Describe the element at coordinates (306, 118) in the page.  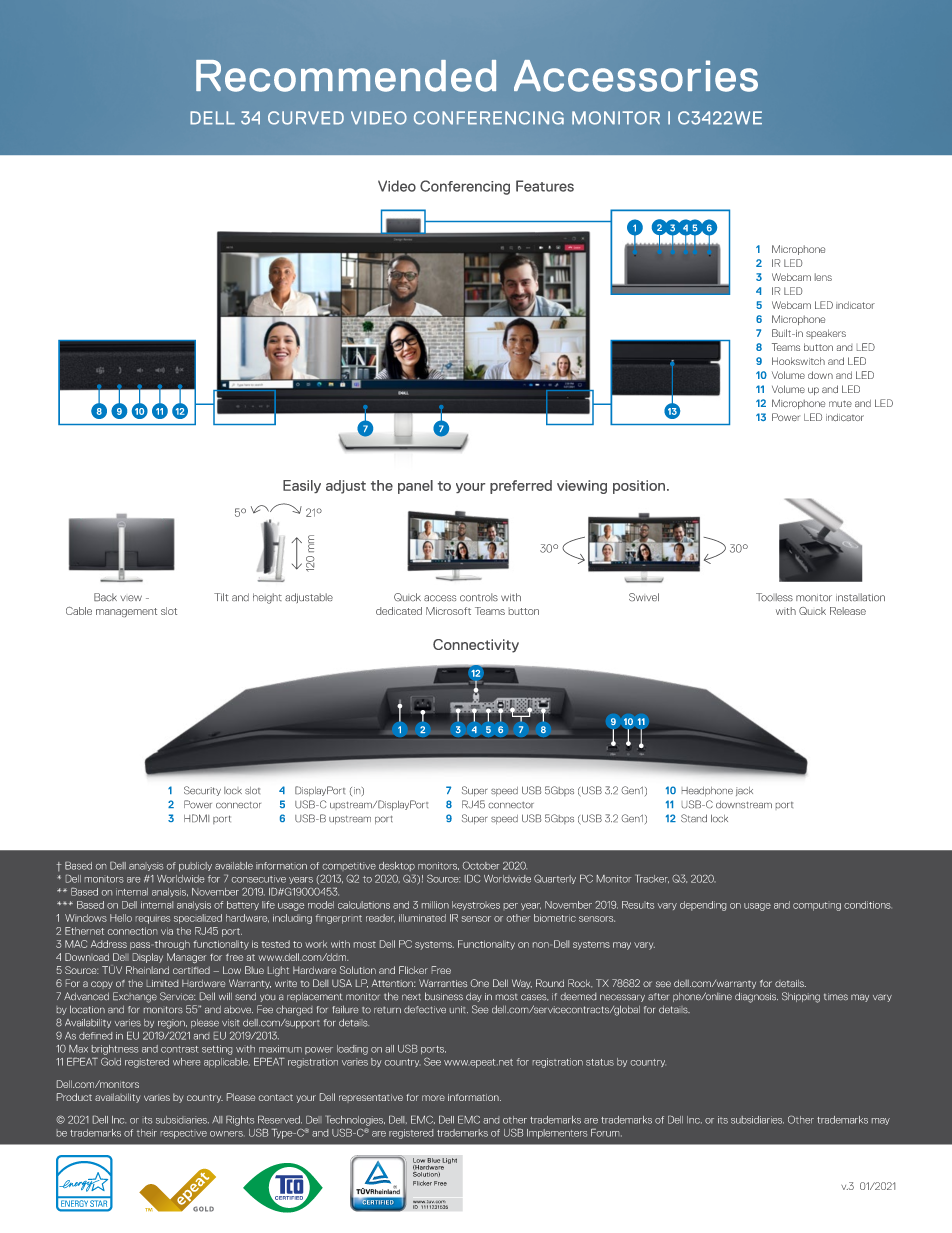
I see `CURVED` at that location.
